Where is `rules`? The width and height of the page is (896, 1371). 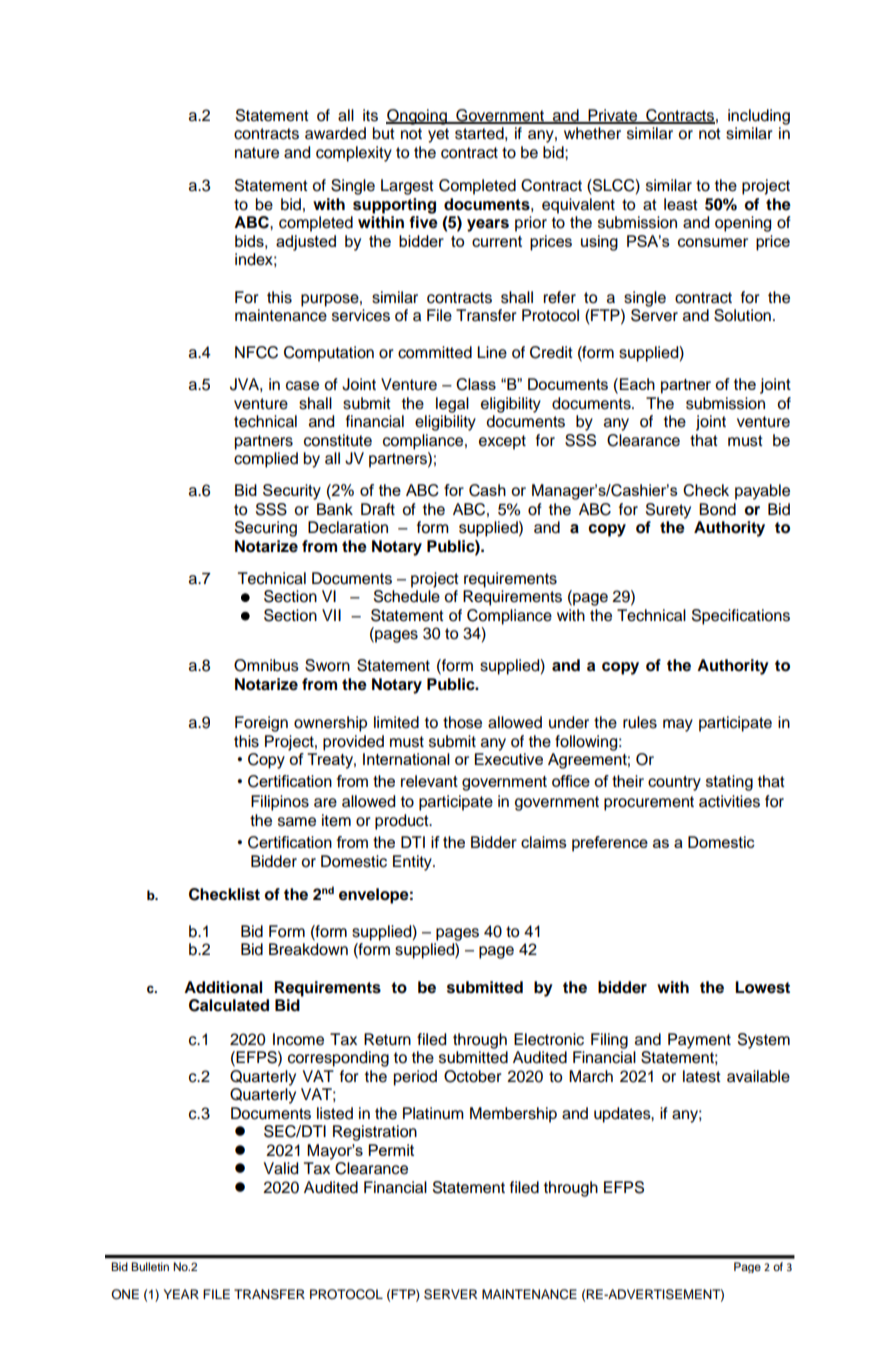 rules is located at coordinates (640, 722).
